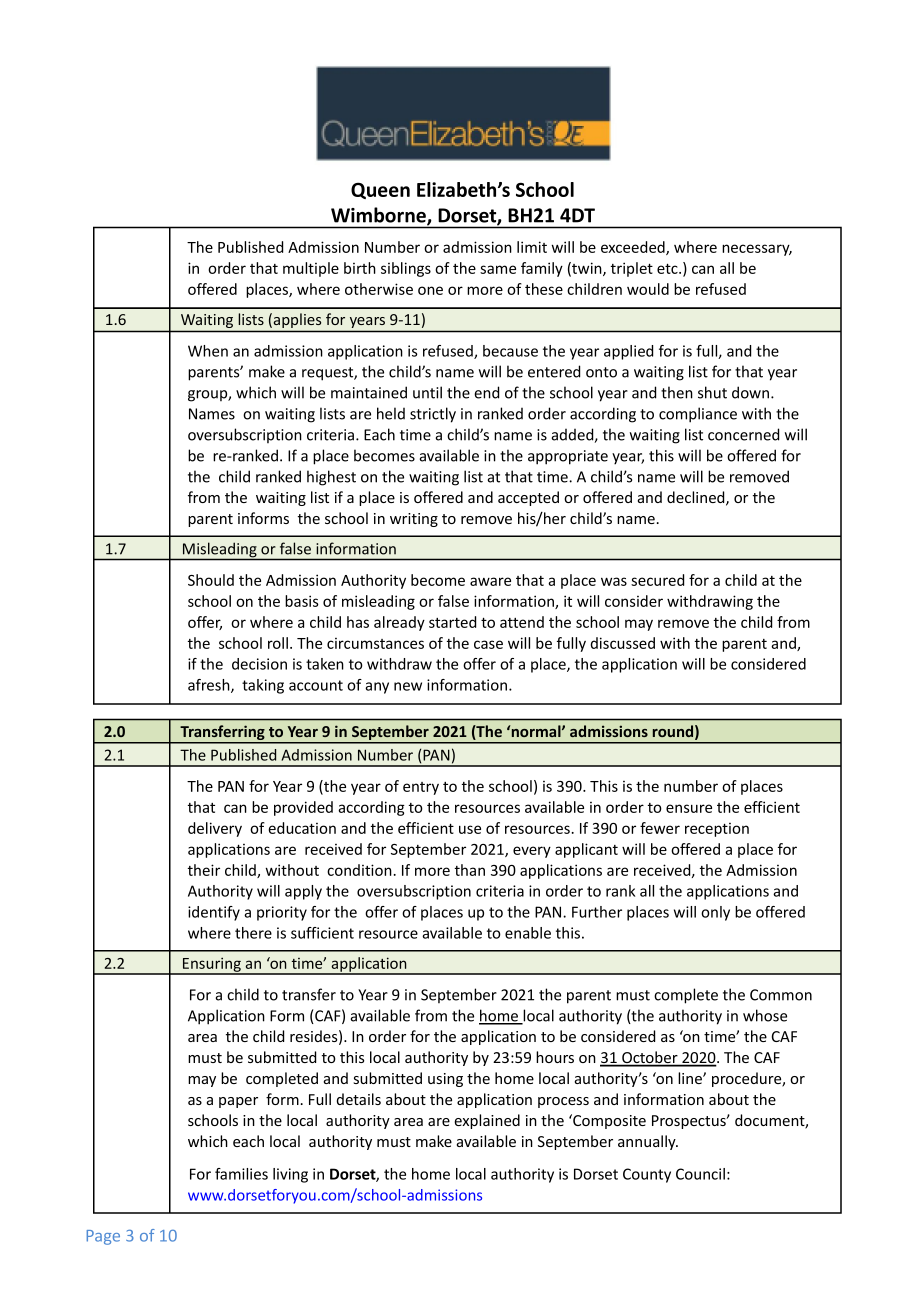  What do you see at coordinates (311, 269) in the screenshot?
I see `multiple` at bounding box center [311, 269].
